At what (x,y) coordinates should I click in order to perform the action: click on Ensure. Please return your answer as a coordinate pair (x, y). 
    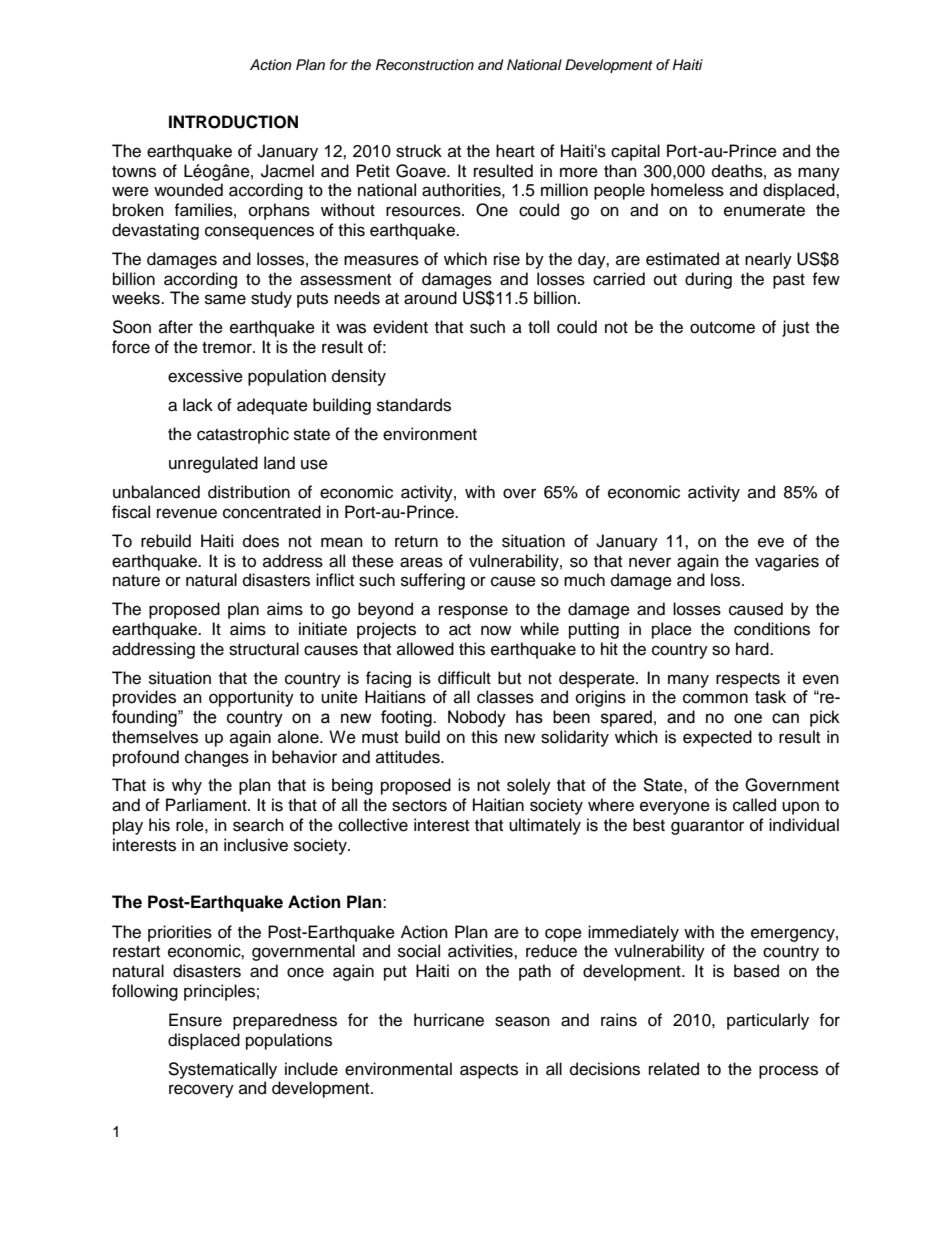
    Looking at the image, I should click on (195, 1020).
